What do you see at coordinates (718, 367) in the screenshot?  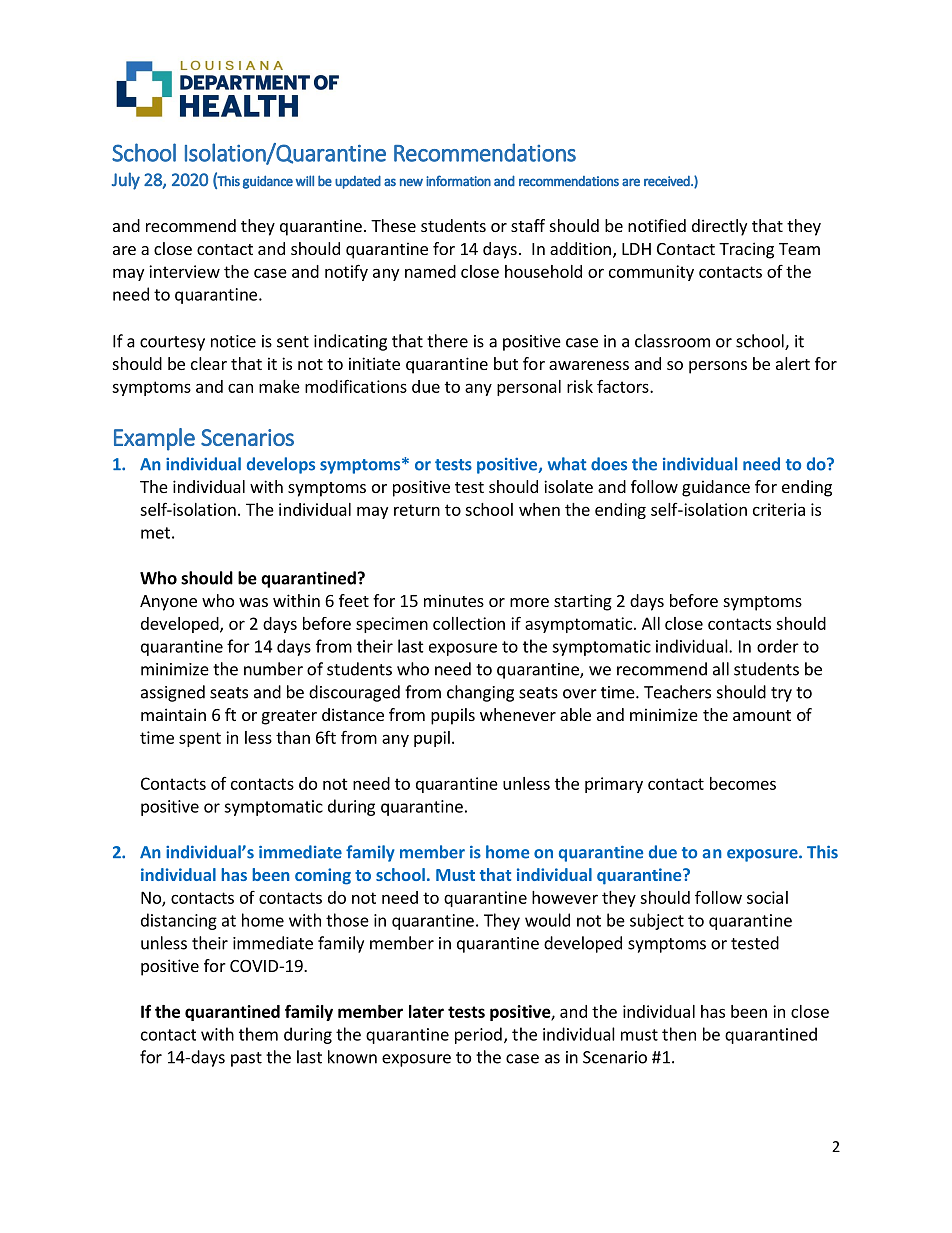 I see `persons` at bounding box center [718, 367].
